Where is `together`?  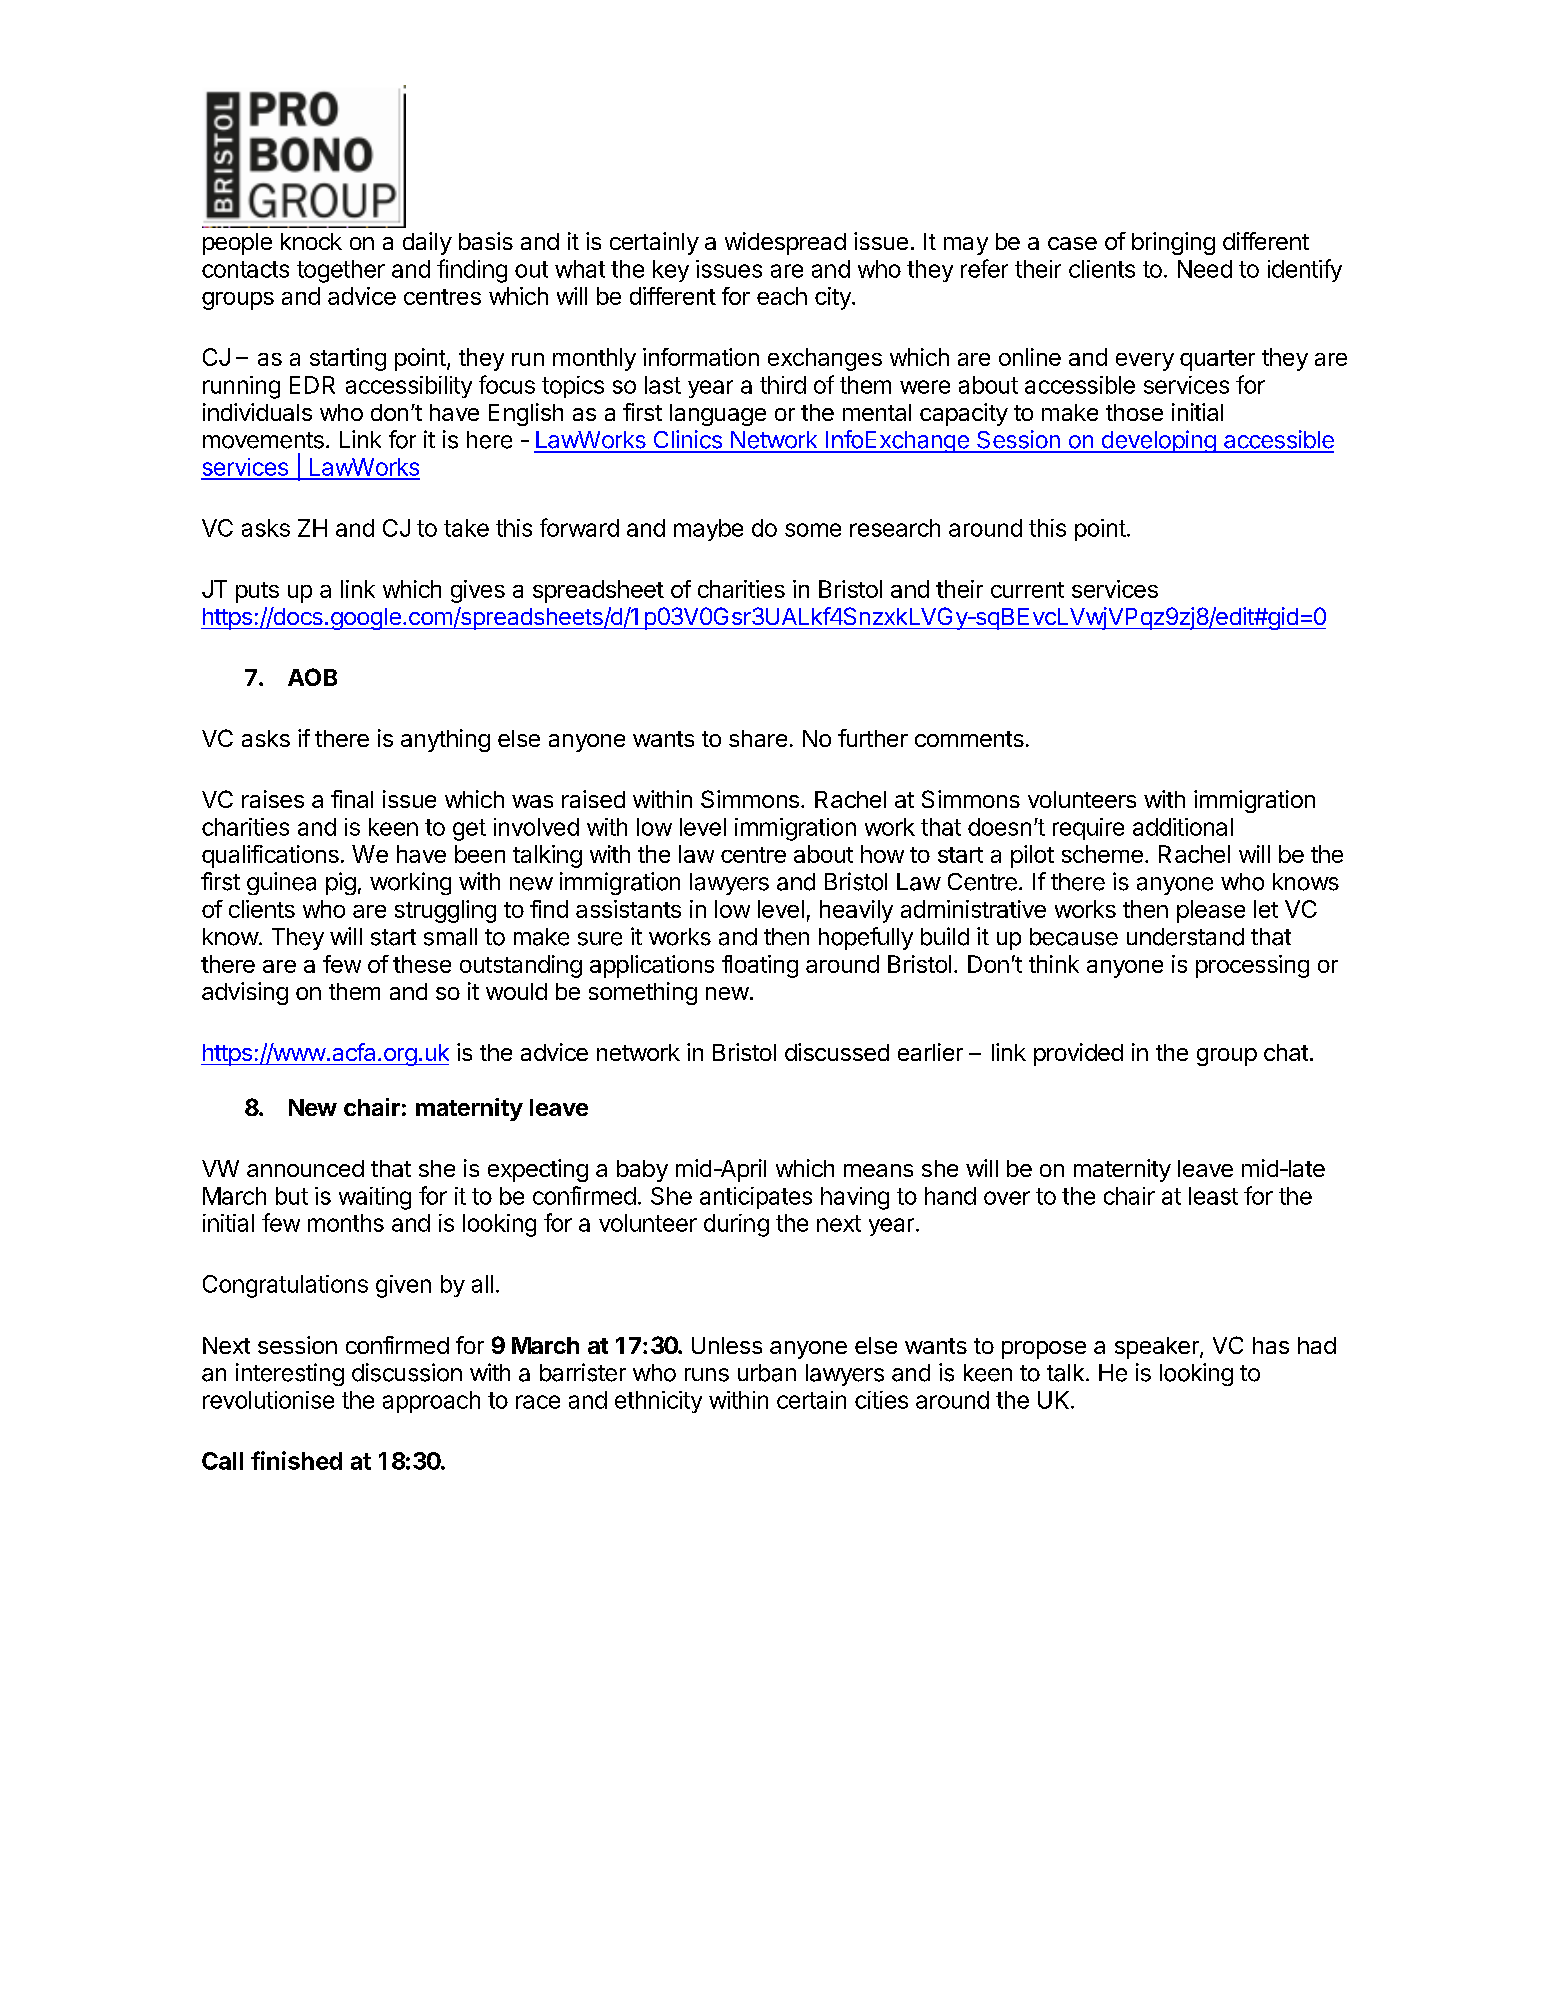
together is located at coordinates (341, 271).
